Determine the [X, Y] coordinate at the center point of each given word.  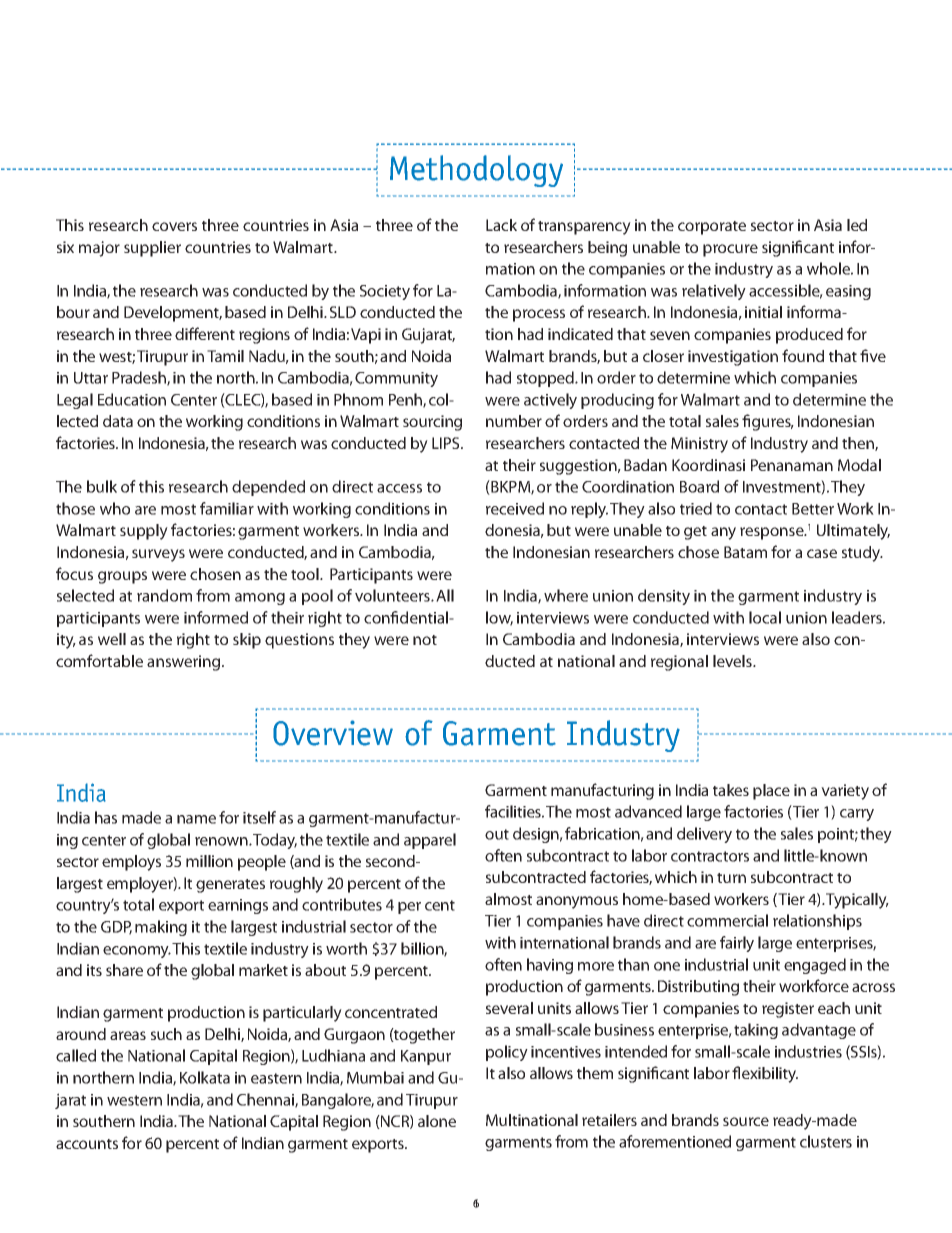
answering [185, 663]
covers [174, 226]
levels [733, 661]
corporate [712, 228]
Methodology [476, 171]
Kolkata [205, 1077]
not [425, 640]
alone [437, 1121]
